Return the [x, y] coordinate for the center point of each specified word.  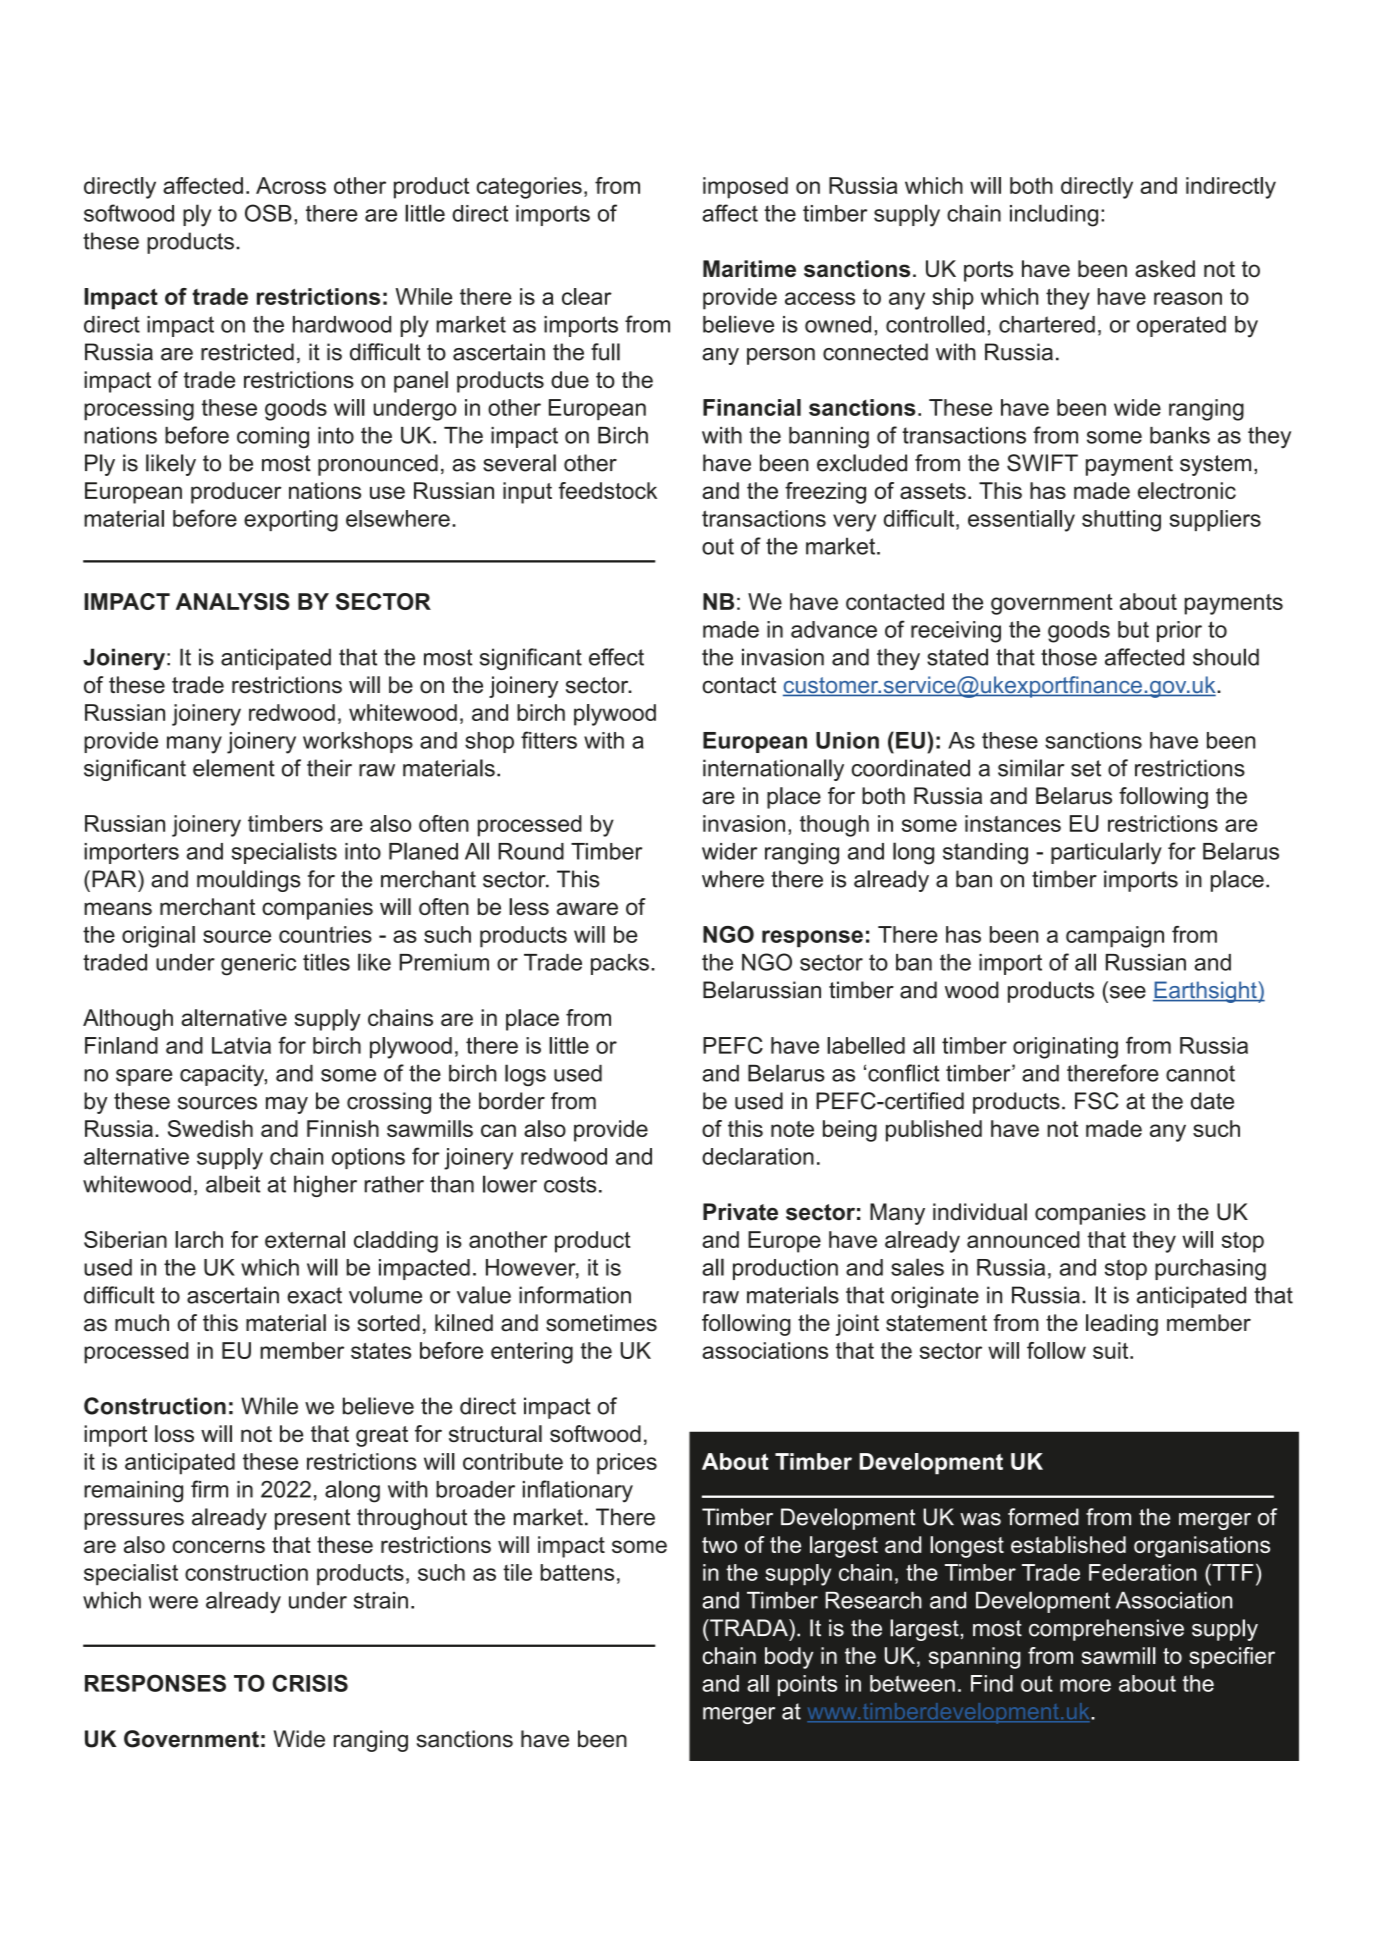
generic [258, 965]
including [1054, 215]
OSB [268, 213]
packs [620, 964]
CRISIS [310, 1683]
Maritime [749, 269]
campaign [1115, 937]
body [789, 1658]
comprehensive [1106, 1630]
